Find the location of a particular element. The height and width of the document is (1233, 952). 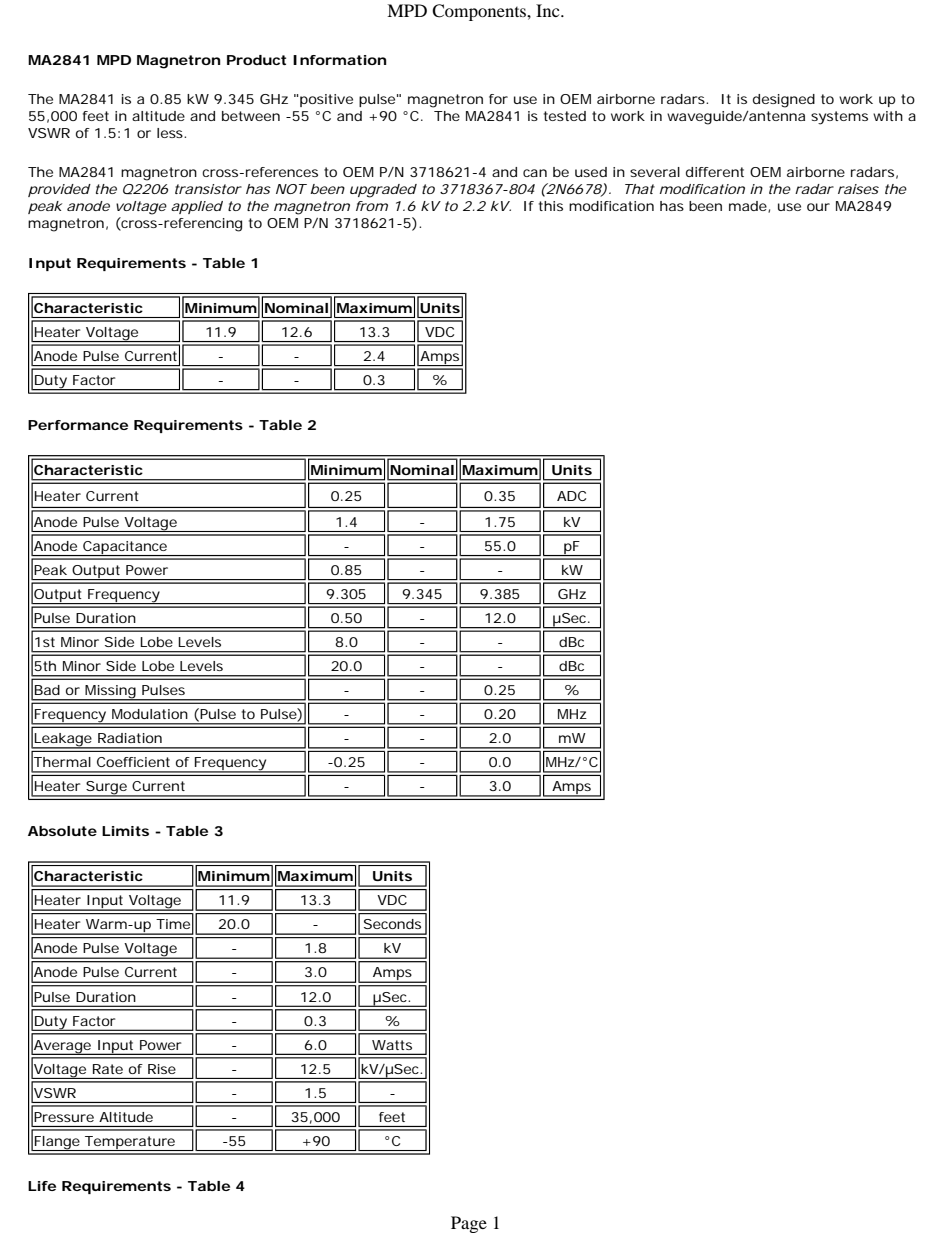

ADC is located at coordinates (571, 496).
